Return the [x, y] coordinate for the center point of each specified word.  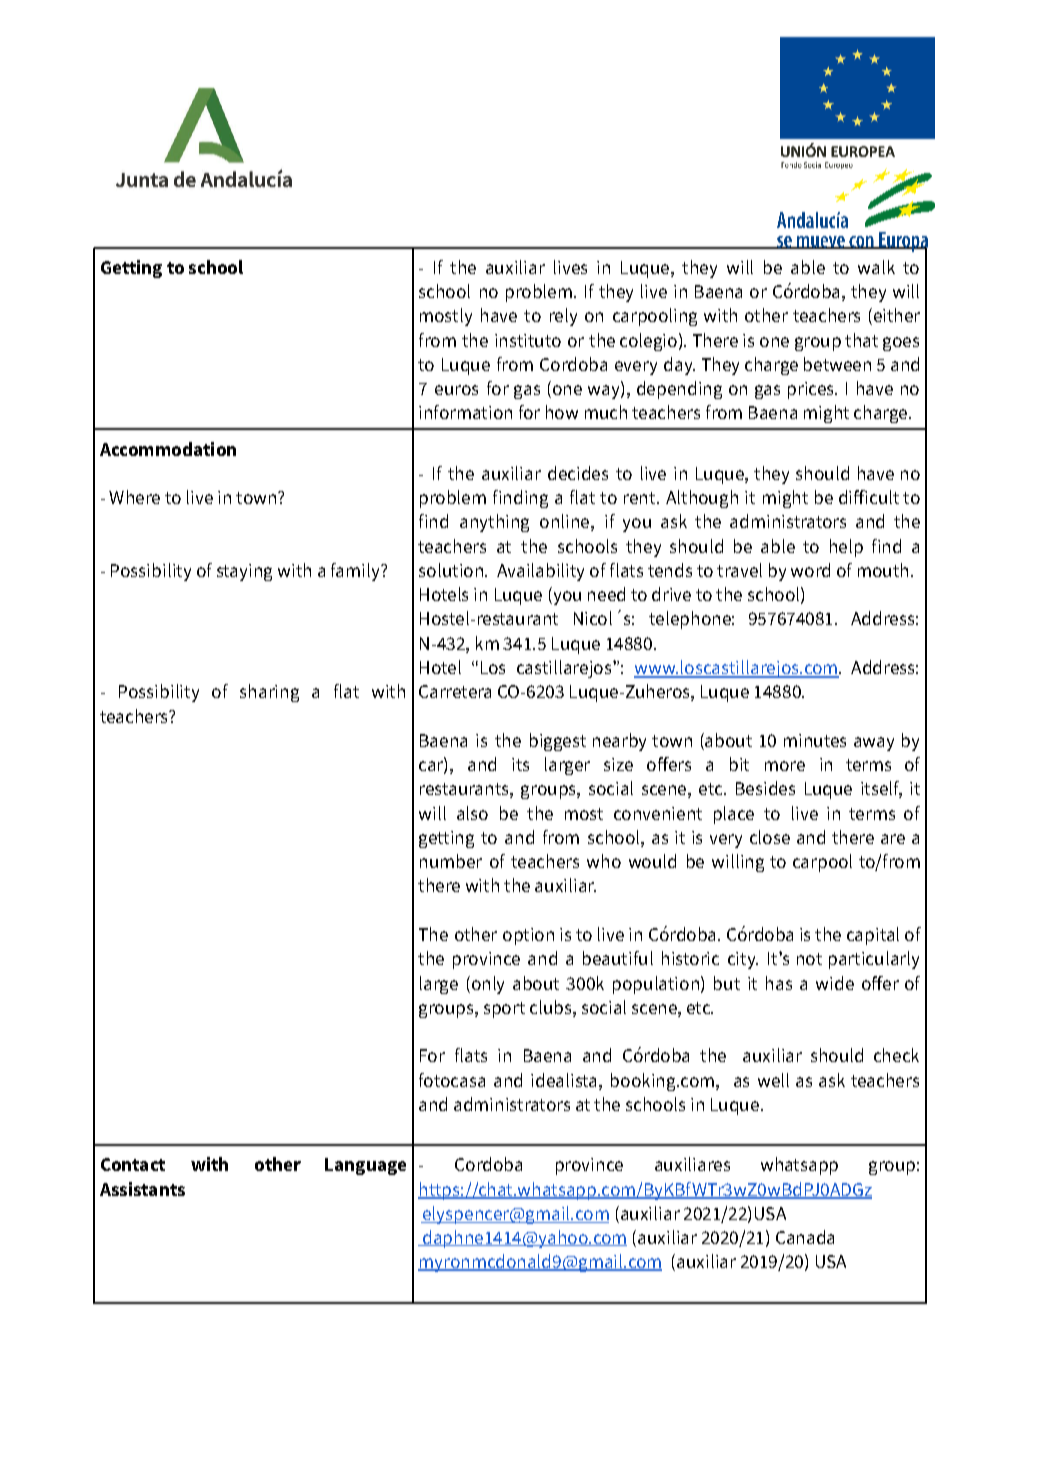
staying [244, 572]
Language [365, 1166]
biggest [558, 742]
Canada [805, 1237]
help [846, 548]
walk [876, 267]
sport [504, 1010]
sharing [269, 693]
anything [494, 523]
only [486, 985]
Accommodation [168, 449]
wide [835, 983]
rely [563, 317]
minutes [815, 740]
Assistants [142, 1189]
